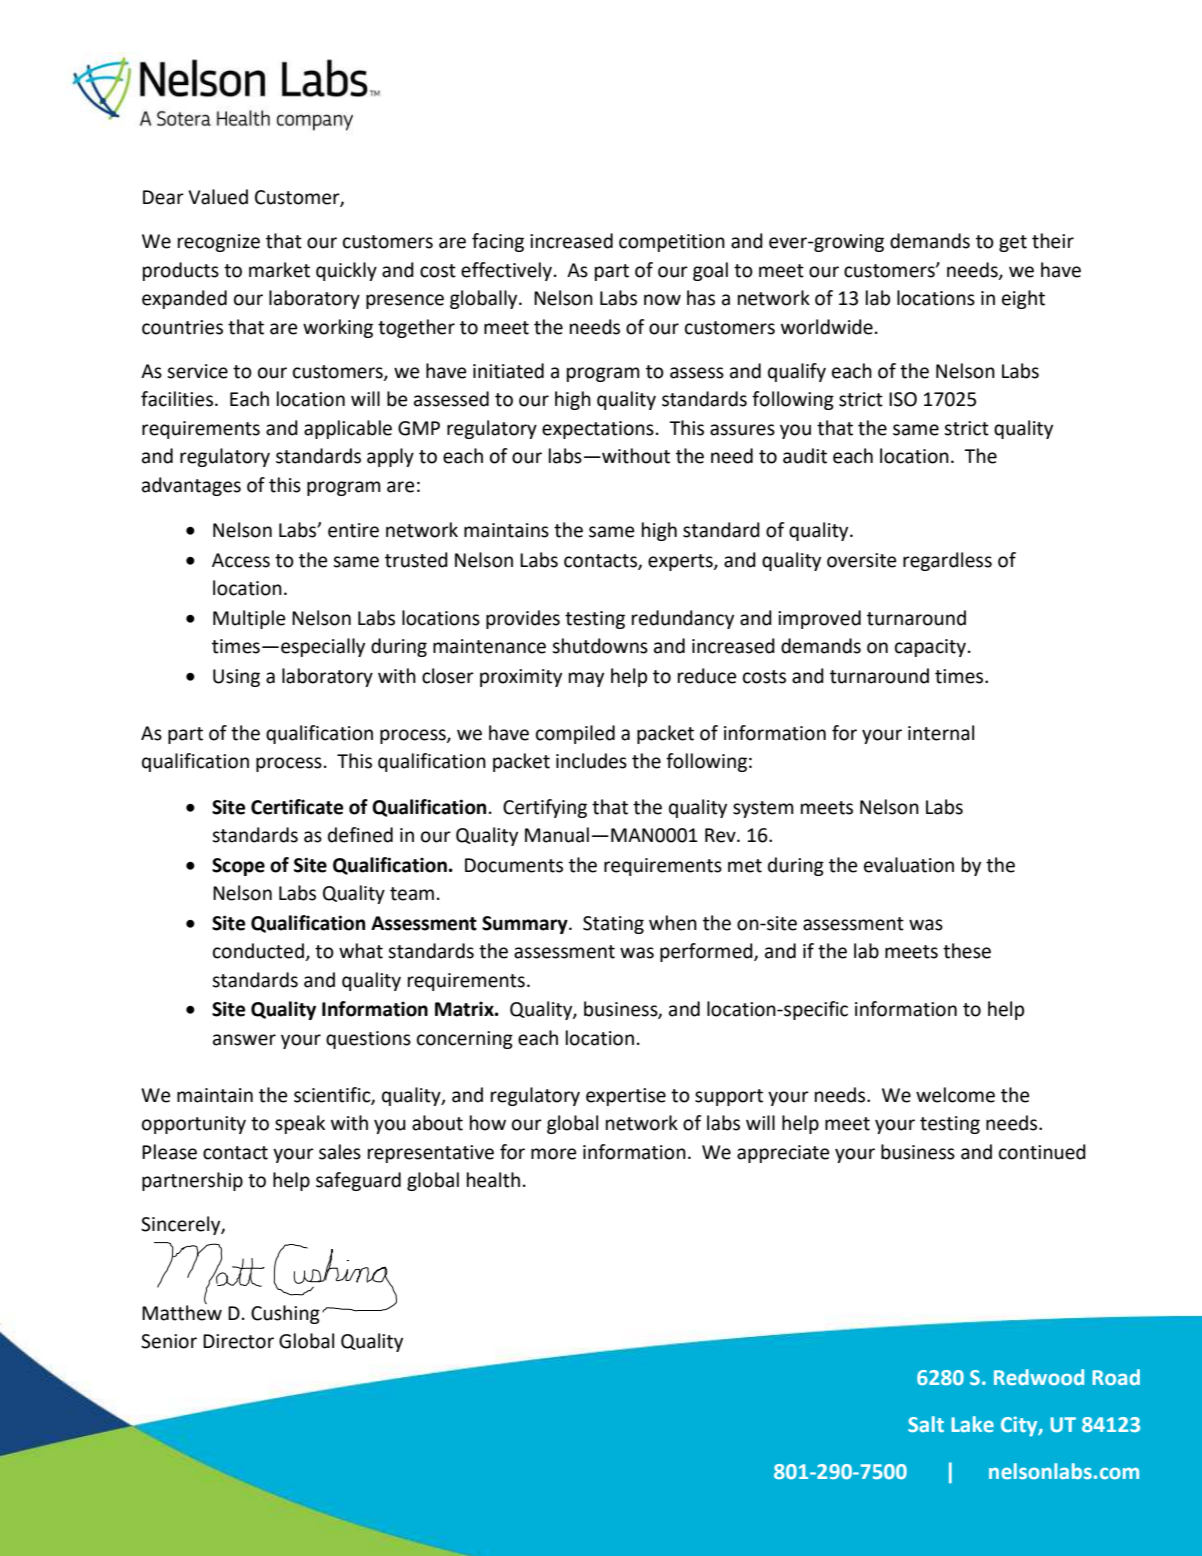 Image resolution: width=1202 pixels, height=1556 pixels. What do you see at coordinates (297, 807) in the image?
I see `Certificate` at bounding box center [297, 807].
